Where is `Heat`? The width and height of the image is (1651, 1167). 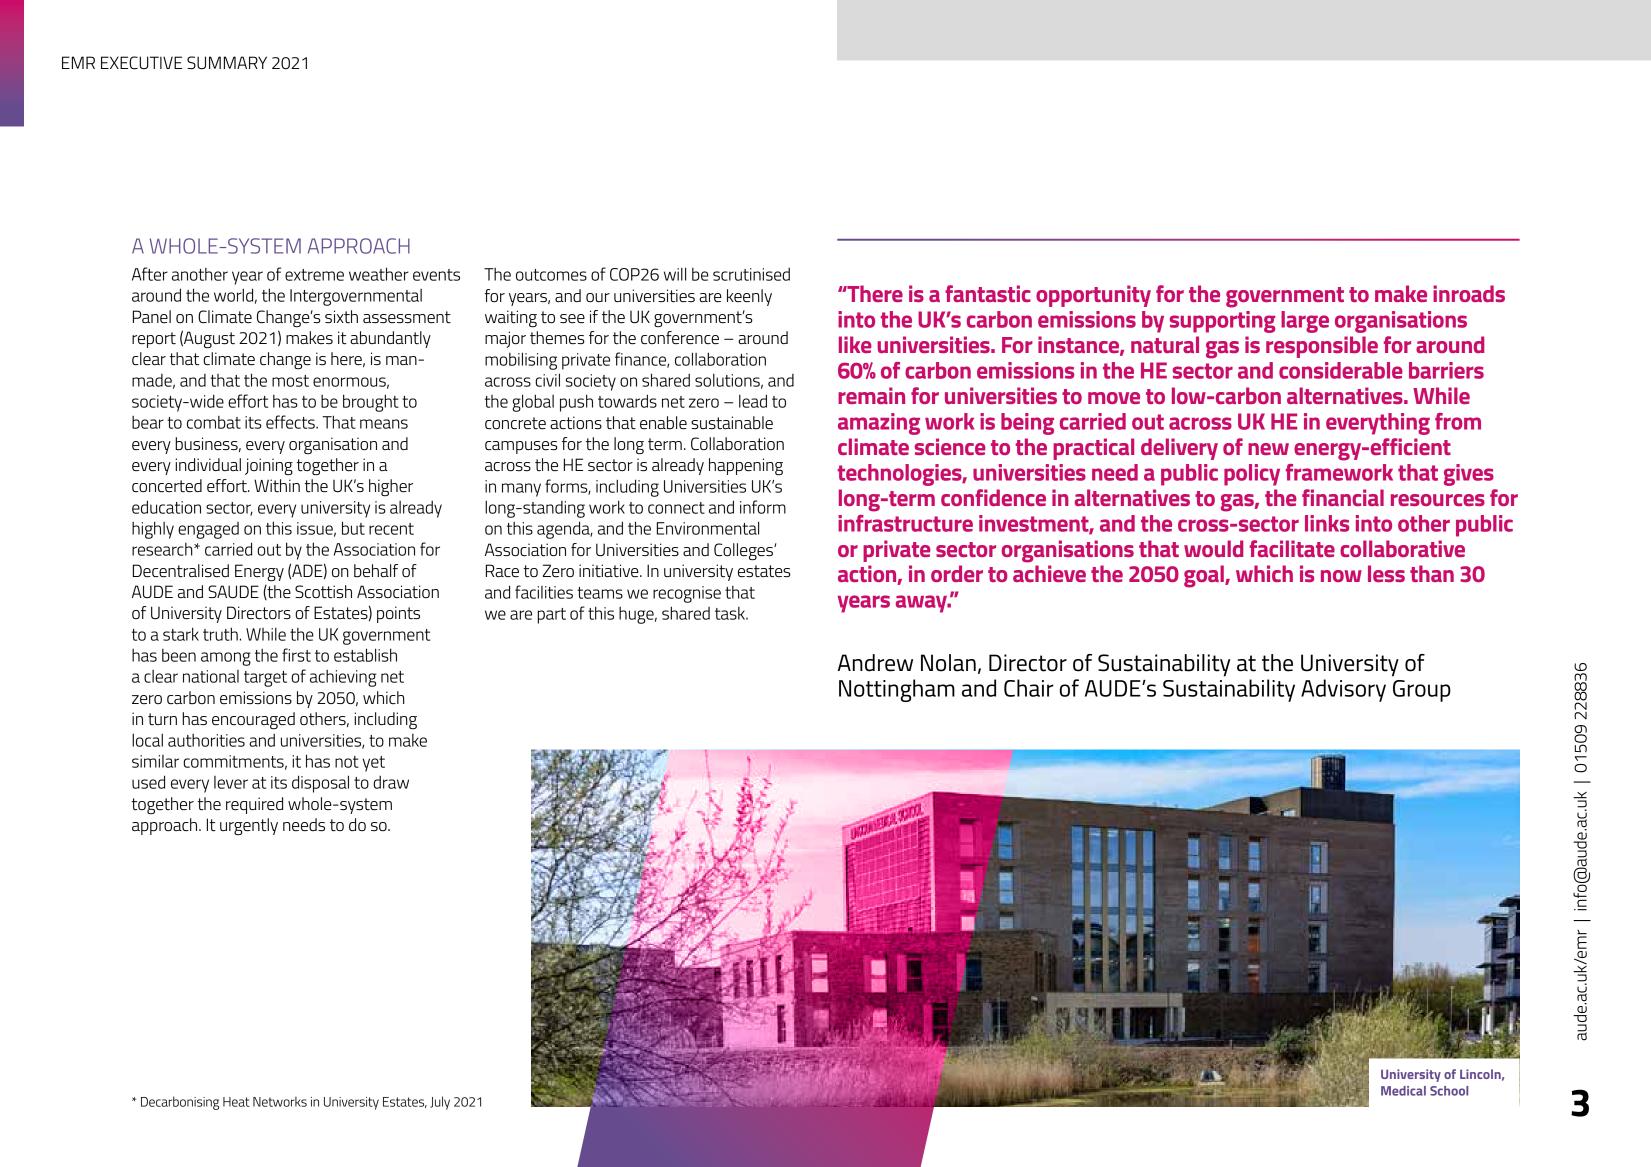
Heat is located at coordinates (236, 1102).
